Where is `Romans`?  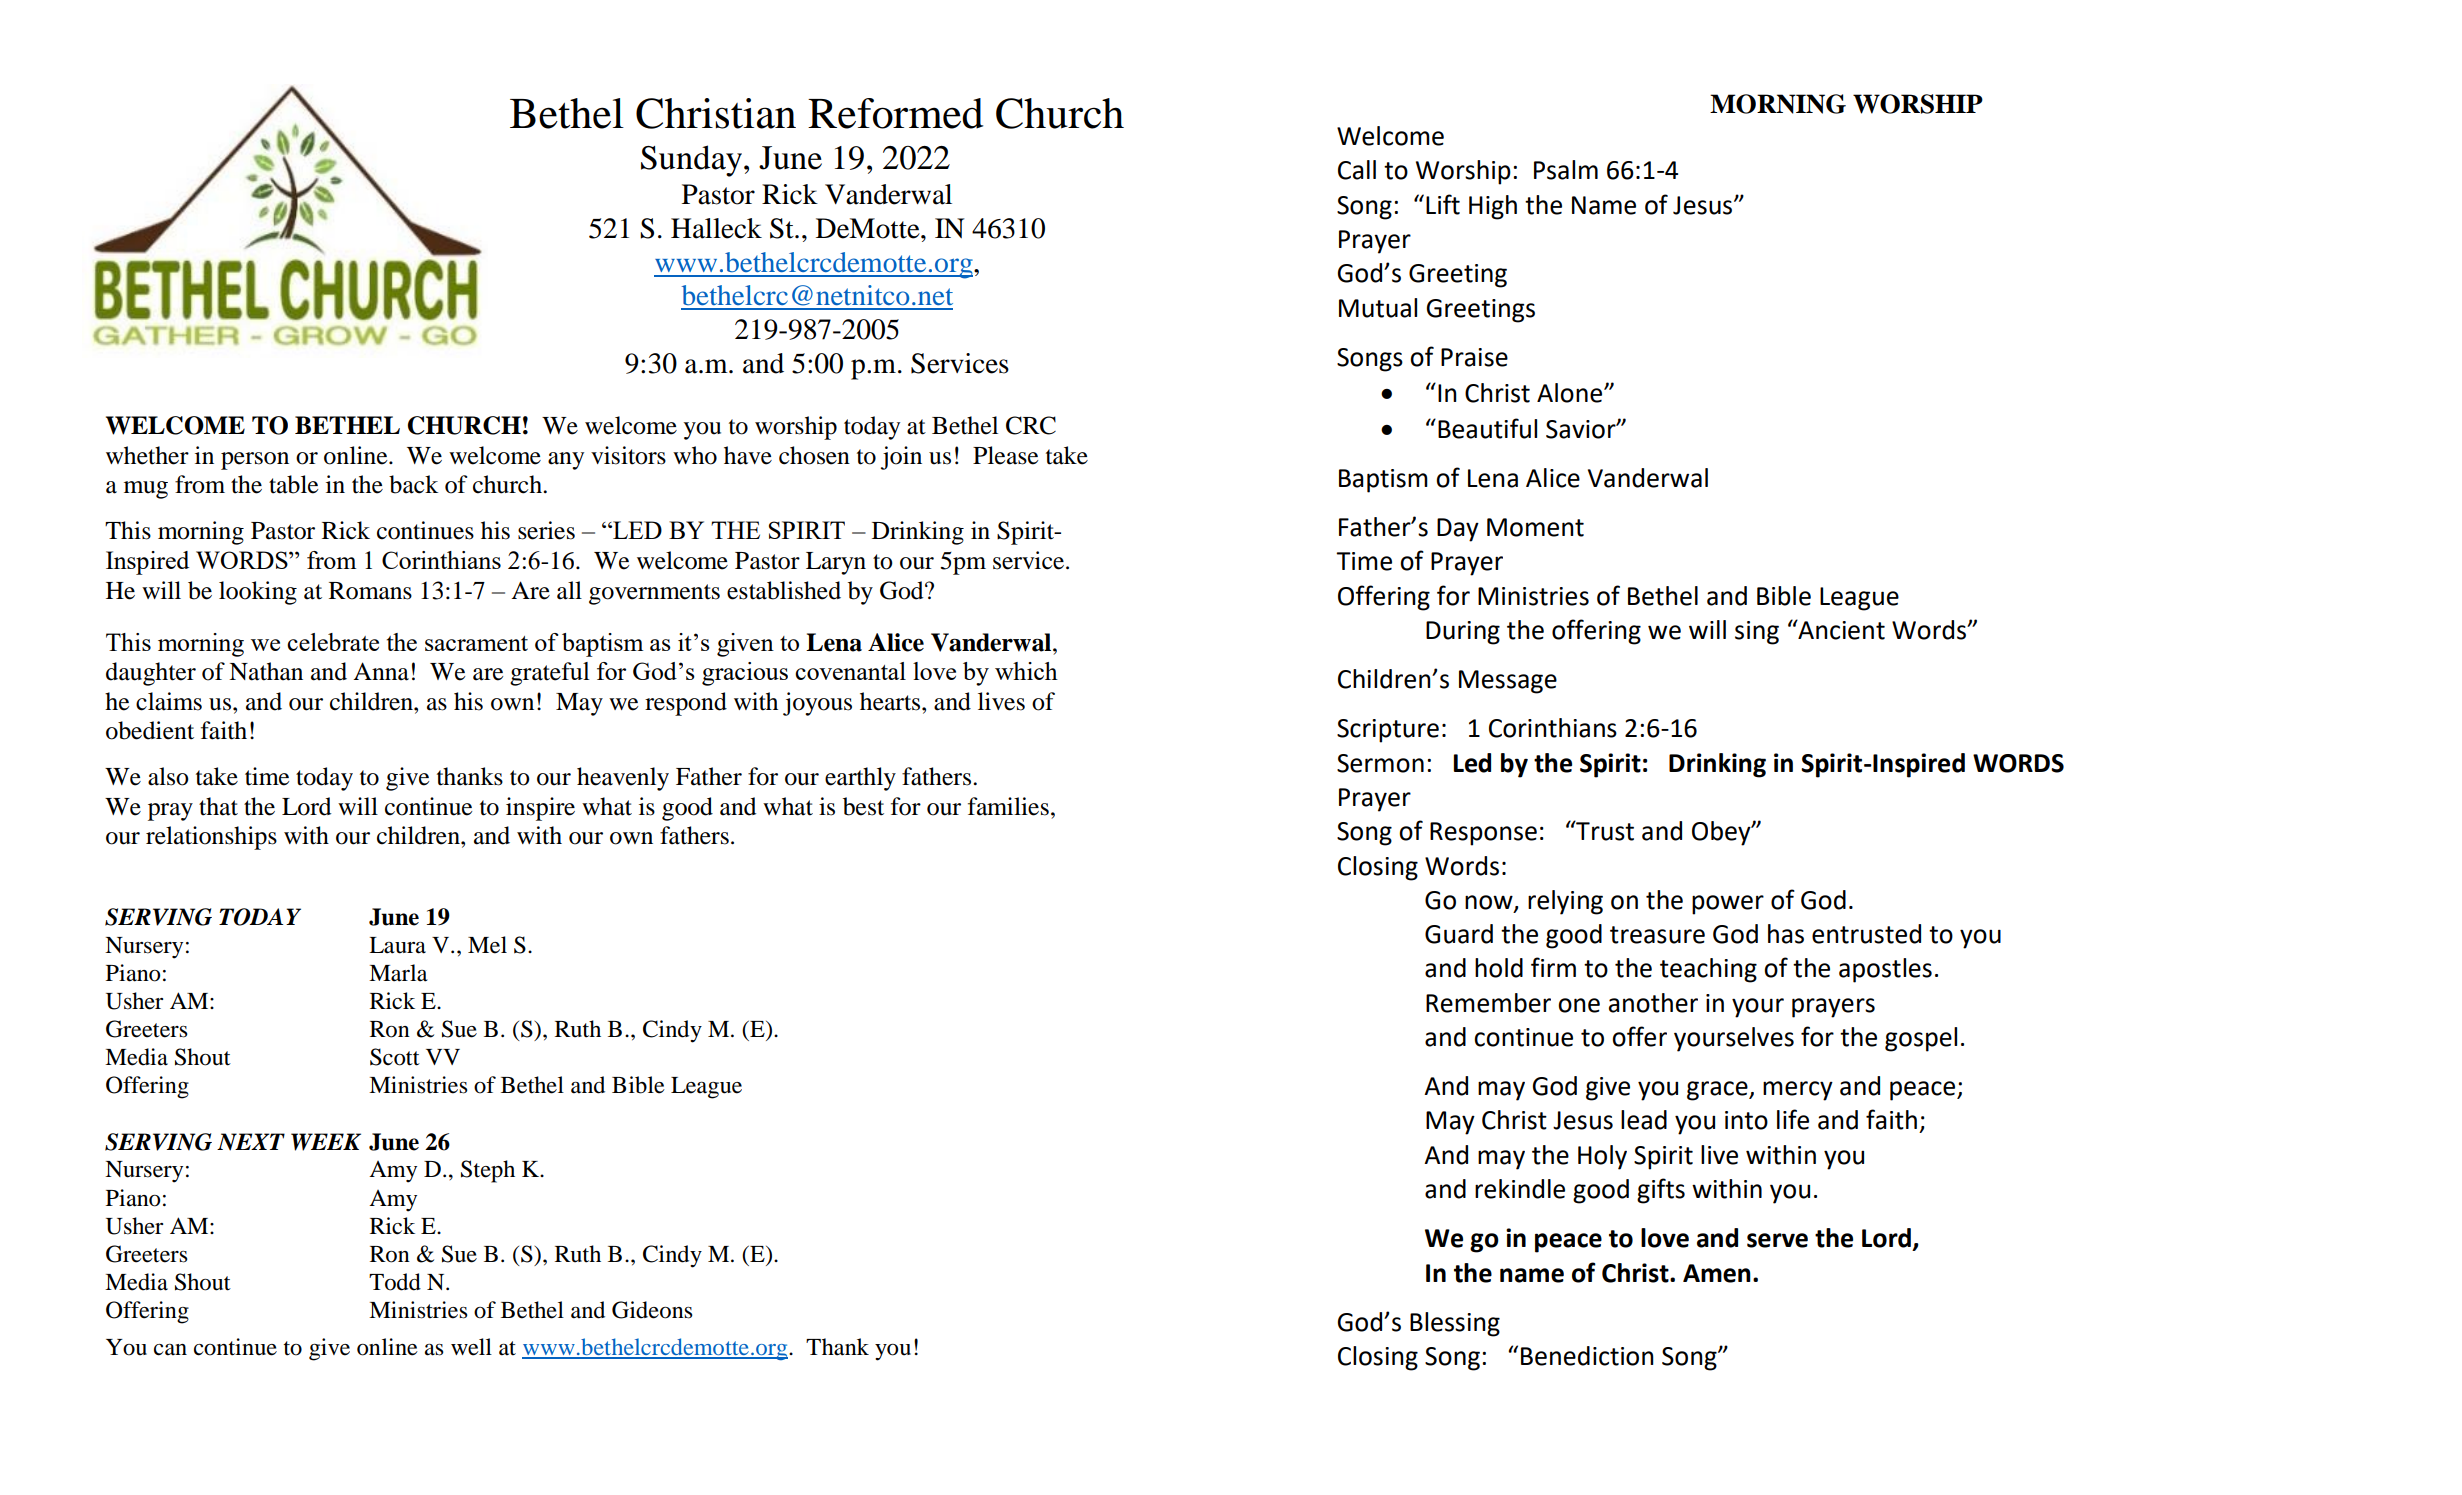
Romans is located at coordinates (370, 591).
